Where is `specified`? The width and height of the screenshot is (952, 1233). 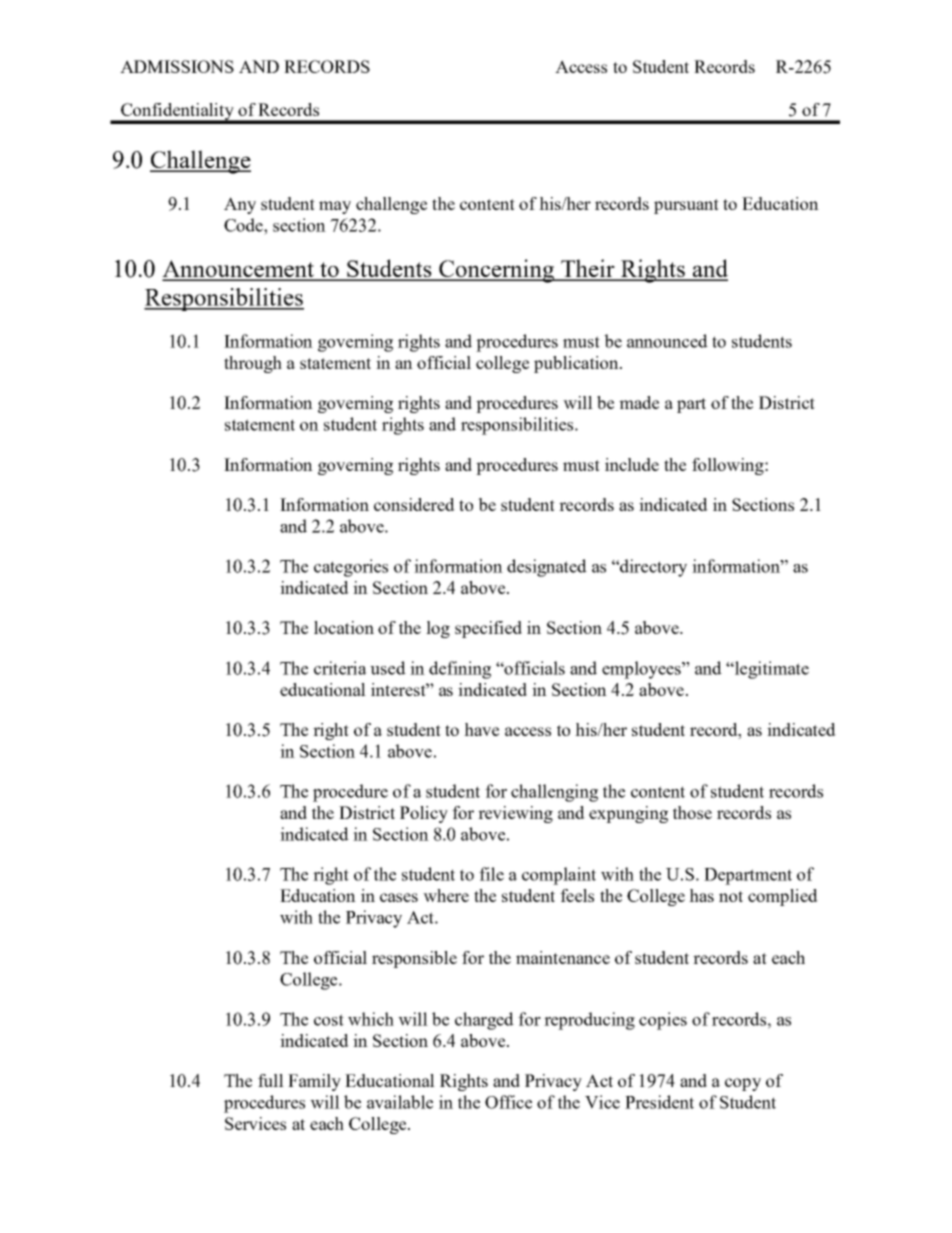
specified is located at coordinates (488, 629).
